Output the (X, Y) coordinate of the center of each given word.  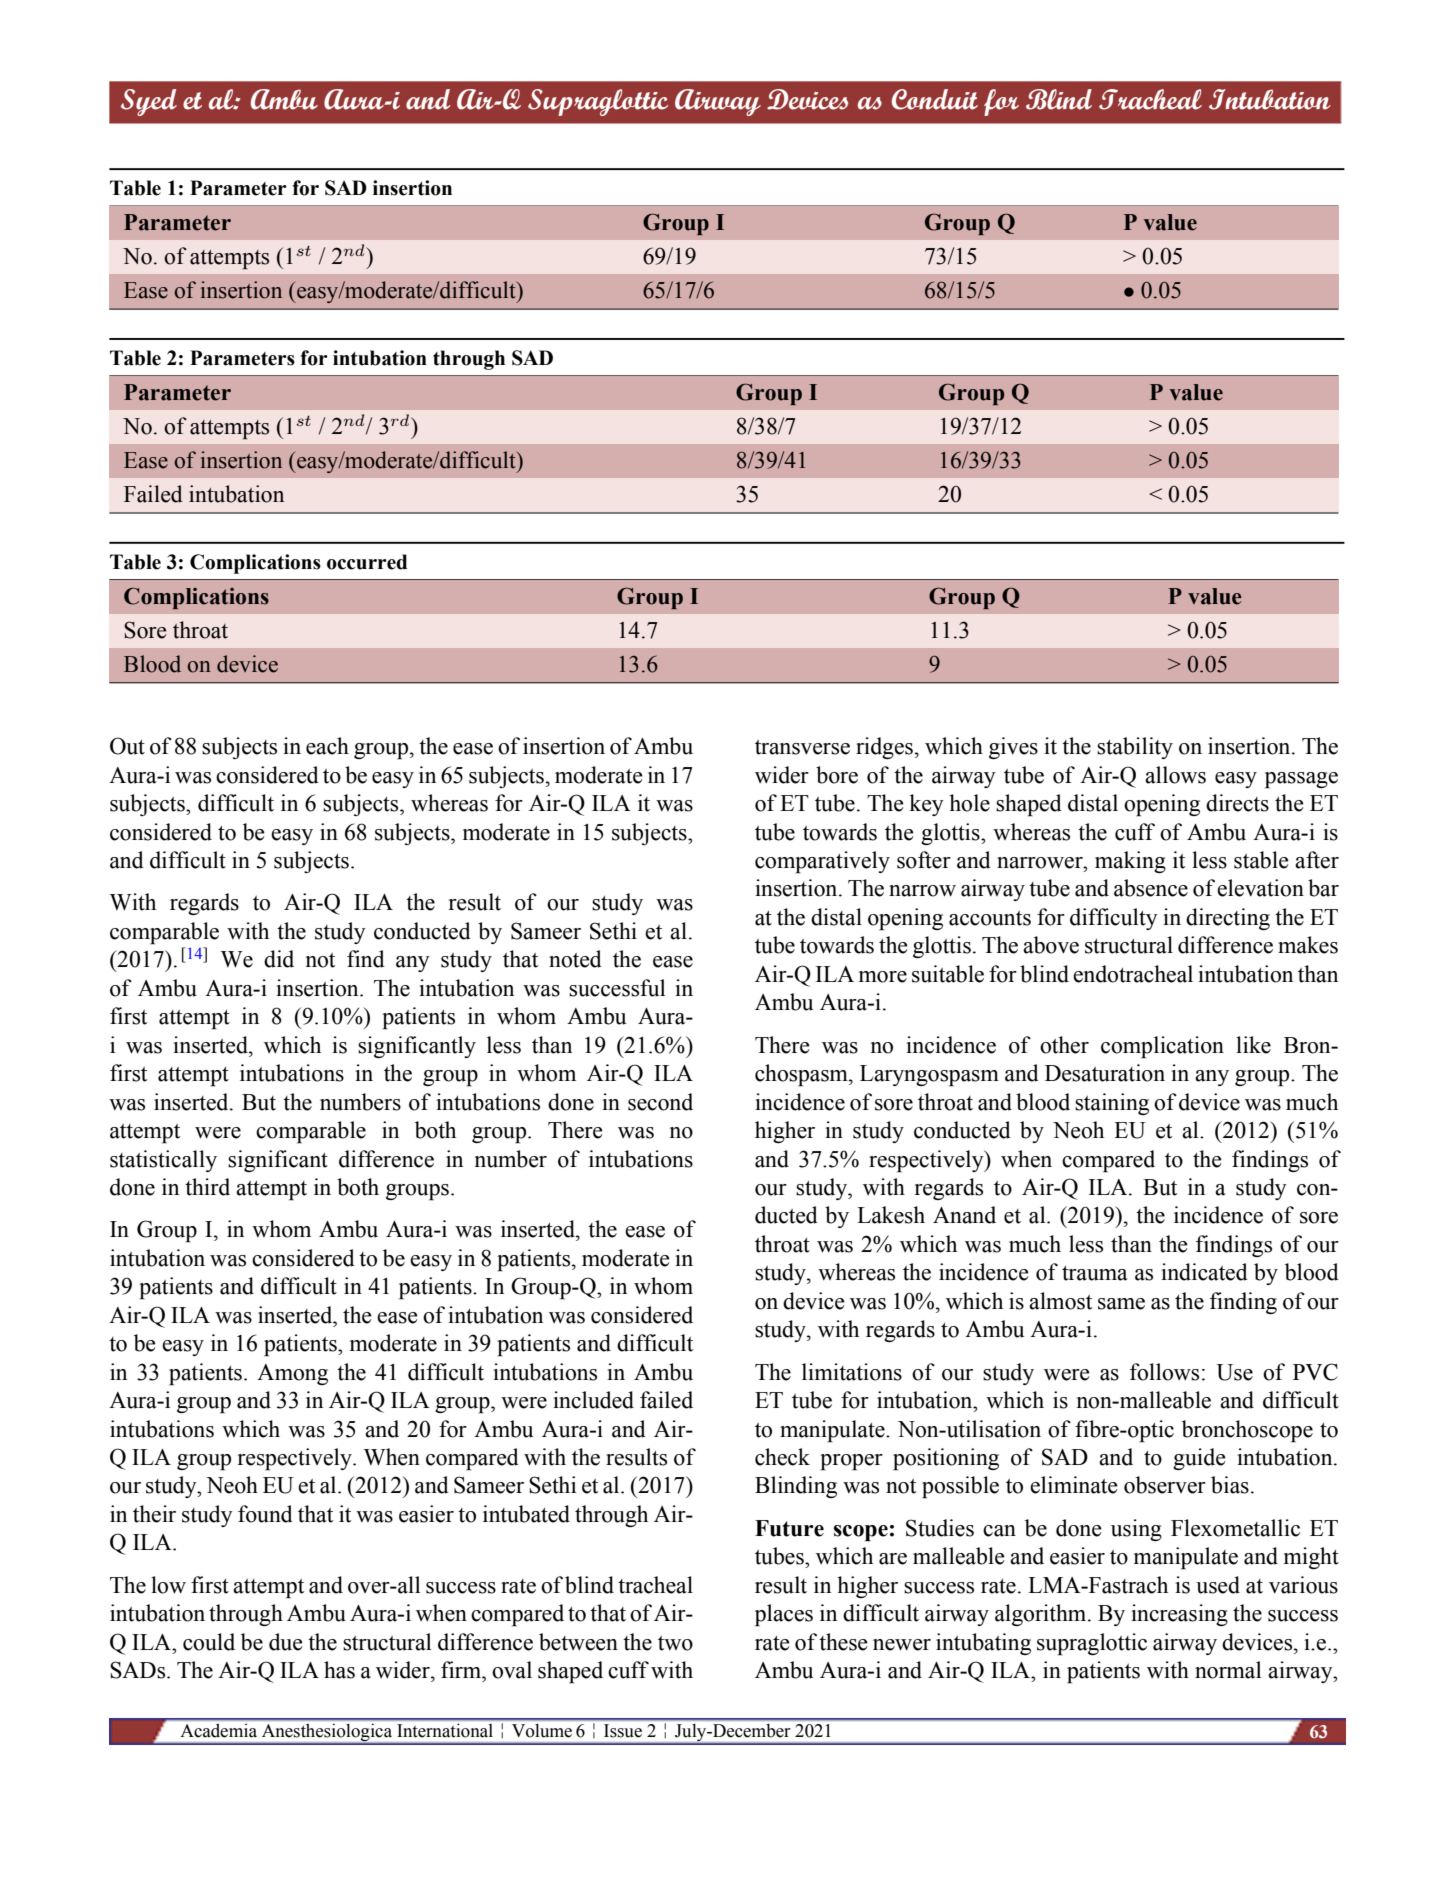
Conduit (935, 99)
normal (1228, 1670)
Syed (149, 102)
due (286, 1642)
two (675, 1643)
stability (1135, 748)
